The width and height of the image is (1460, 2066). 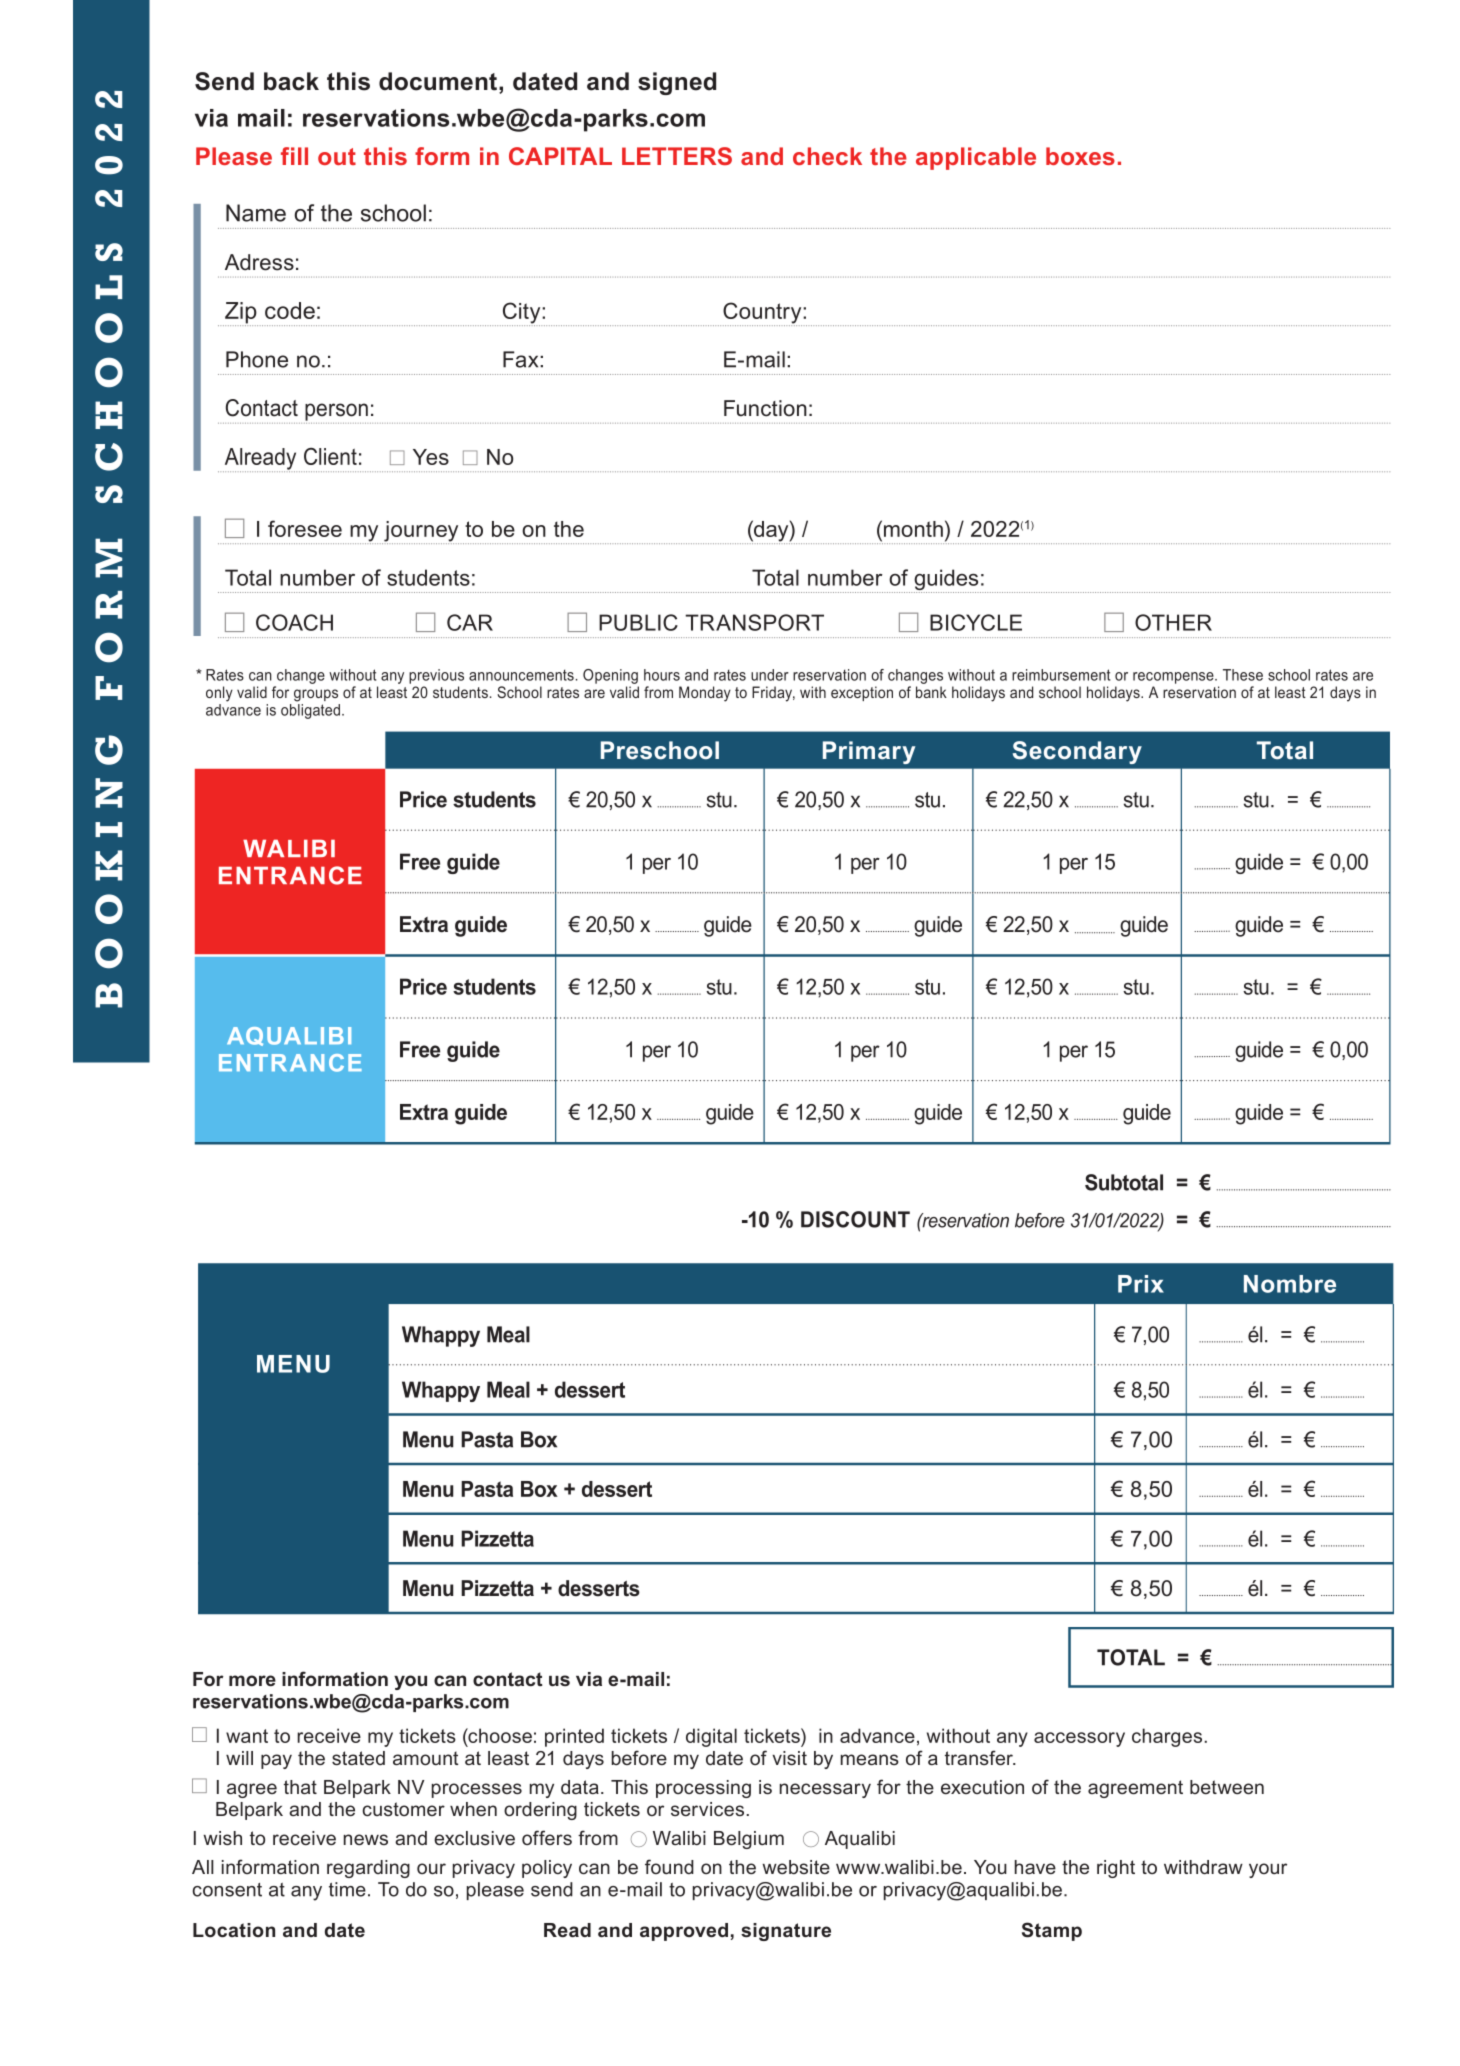 I want to click on DISCOUNT, so click(x=855, y=1219).
